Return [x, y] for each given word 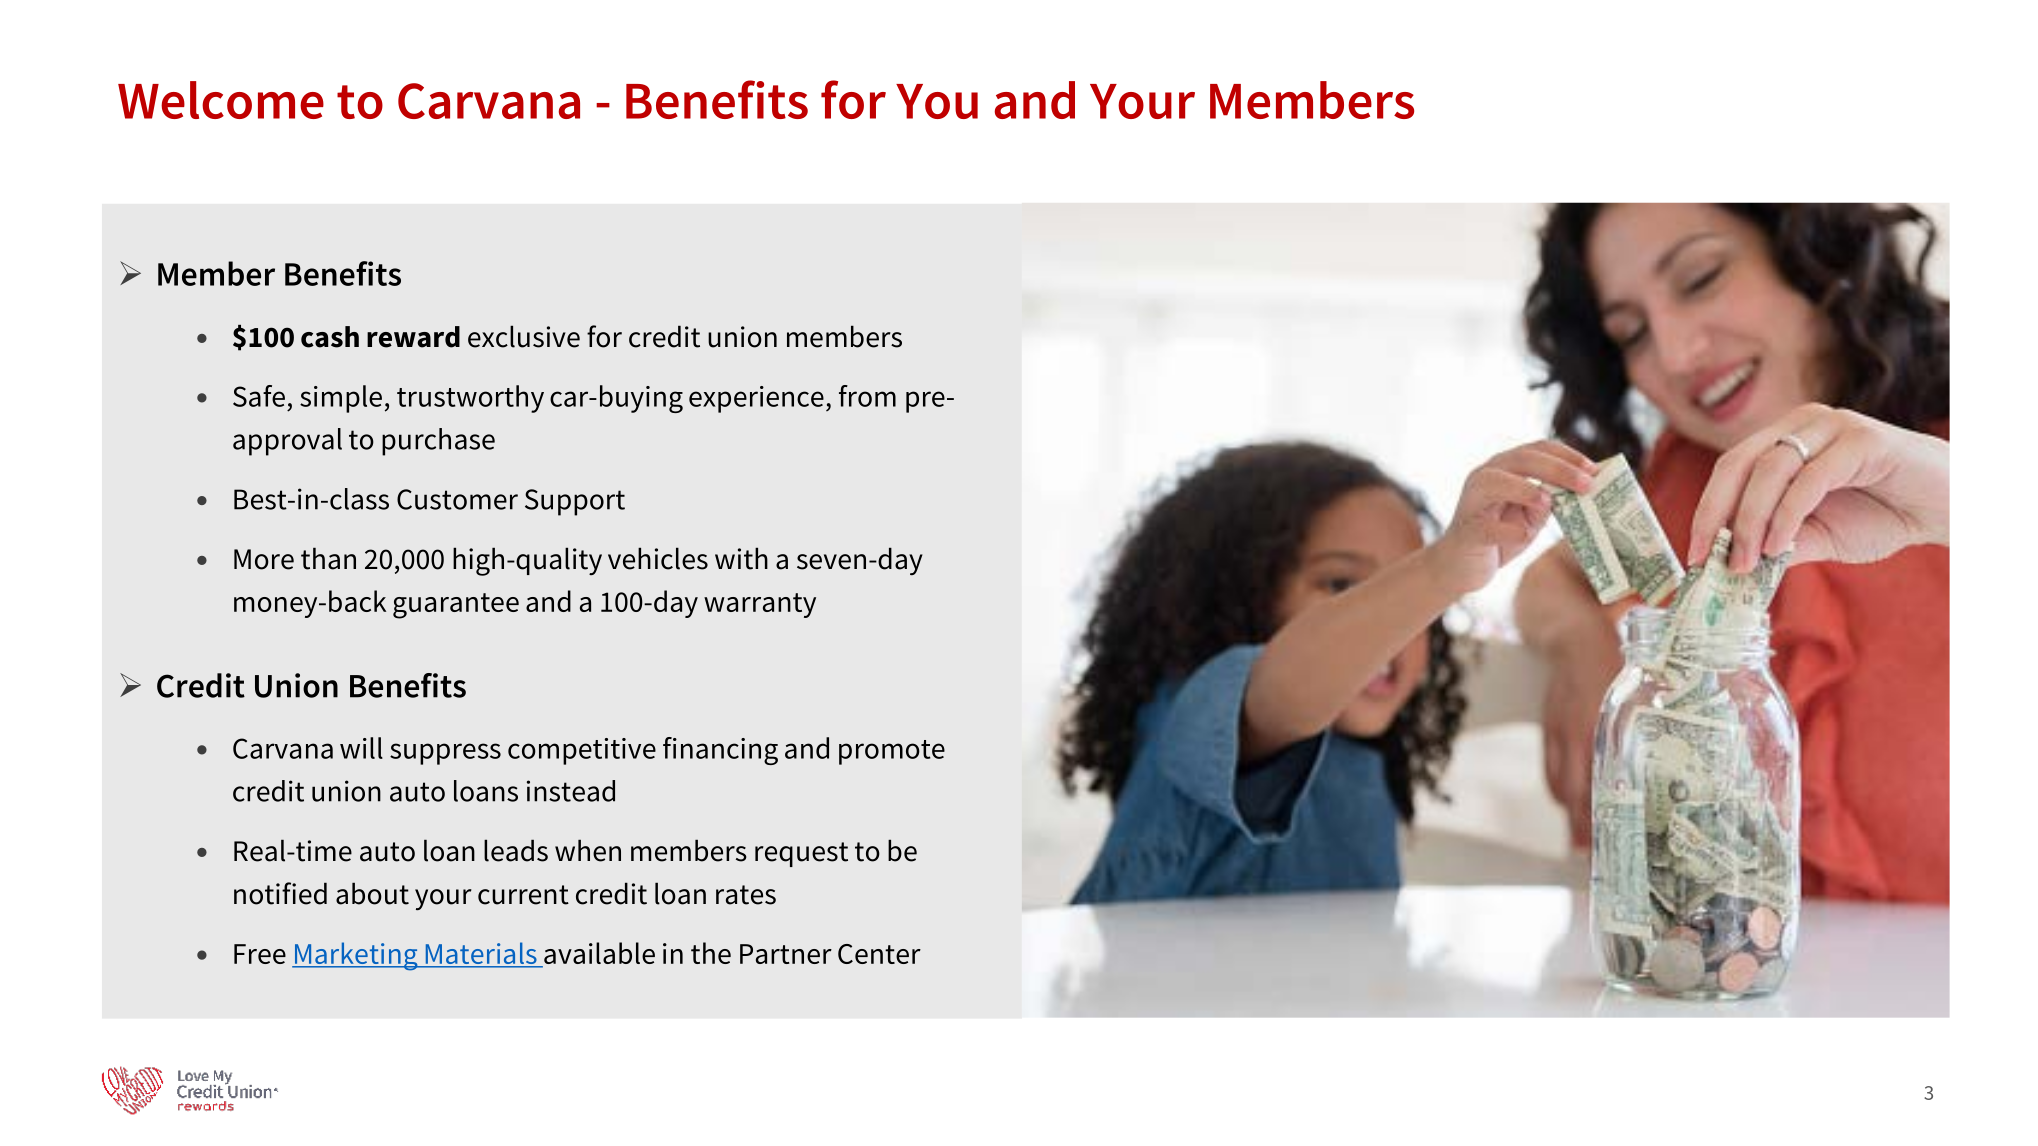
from [867, 396]
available [598, 954]
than [328, 558]
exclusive [524, 336]
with [741, 558]
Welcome [221, 100]
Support [575, 502]
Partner [786, 954]
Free [260, 954]
